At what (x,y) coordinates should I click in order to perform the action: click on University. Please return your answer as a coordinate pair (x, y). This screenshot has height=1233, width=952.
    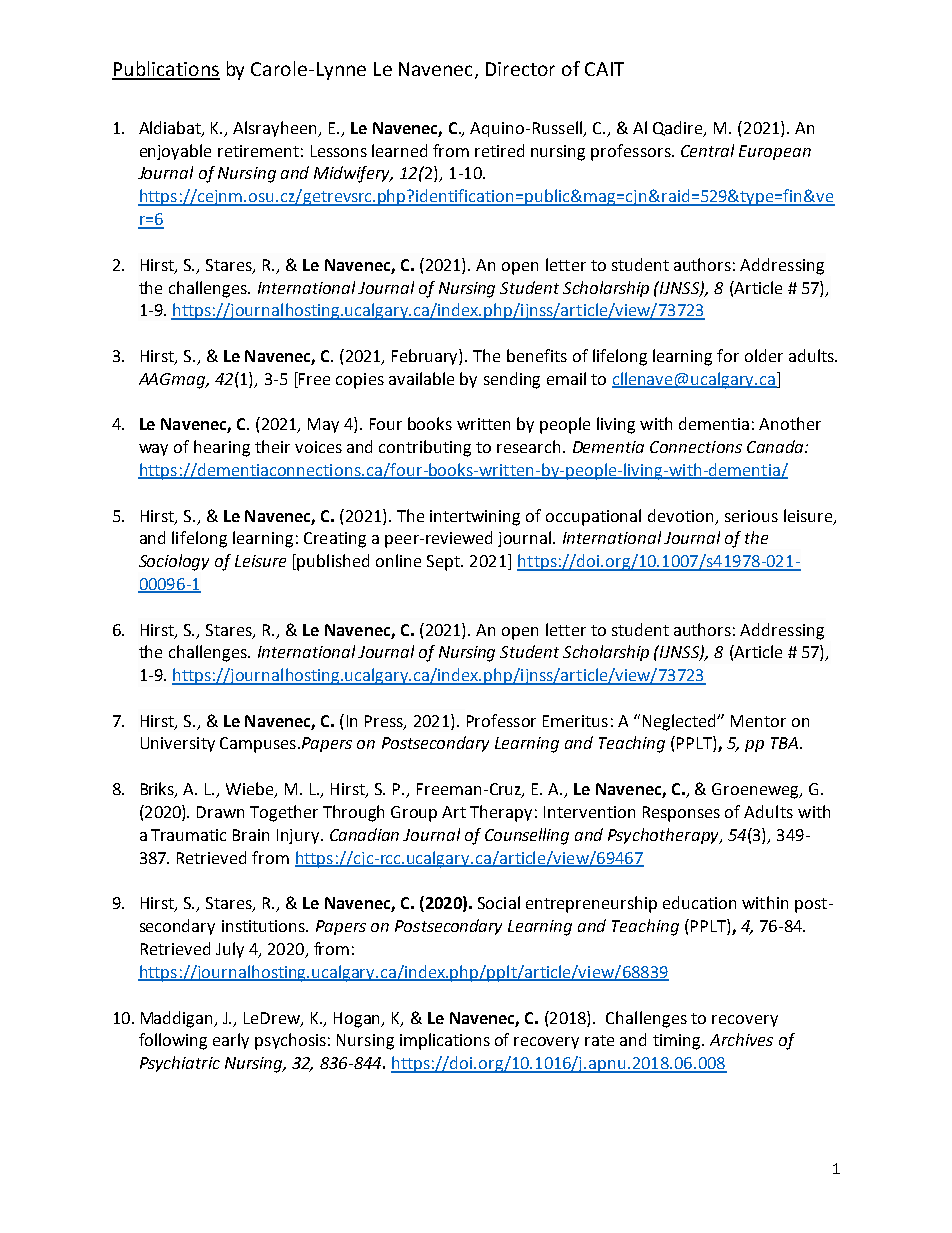
    Looking at the image, I should click on (178, 744).
